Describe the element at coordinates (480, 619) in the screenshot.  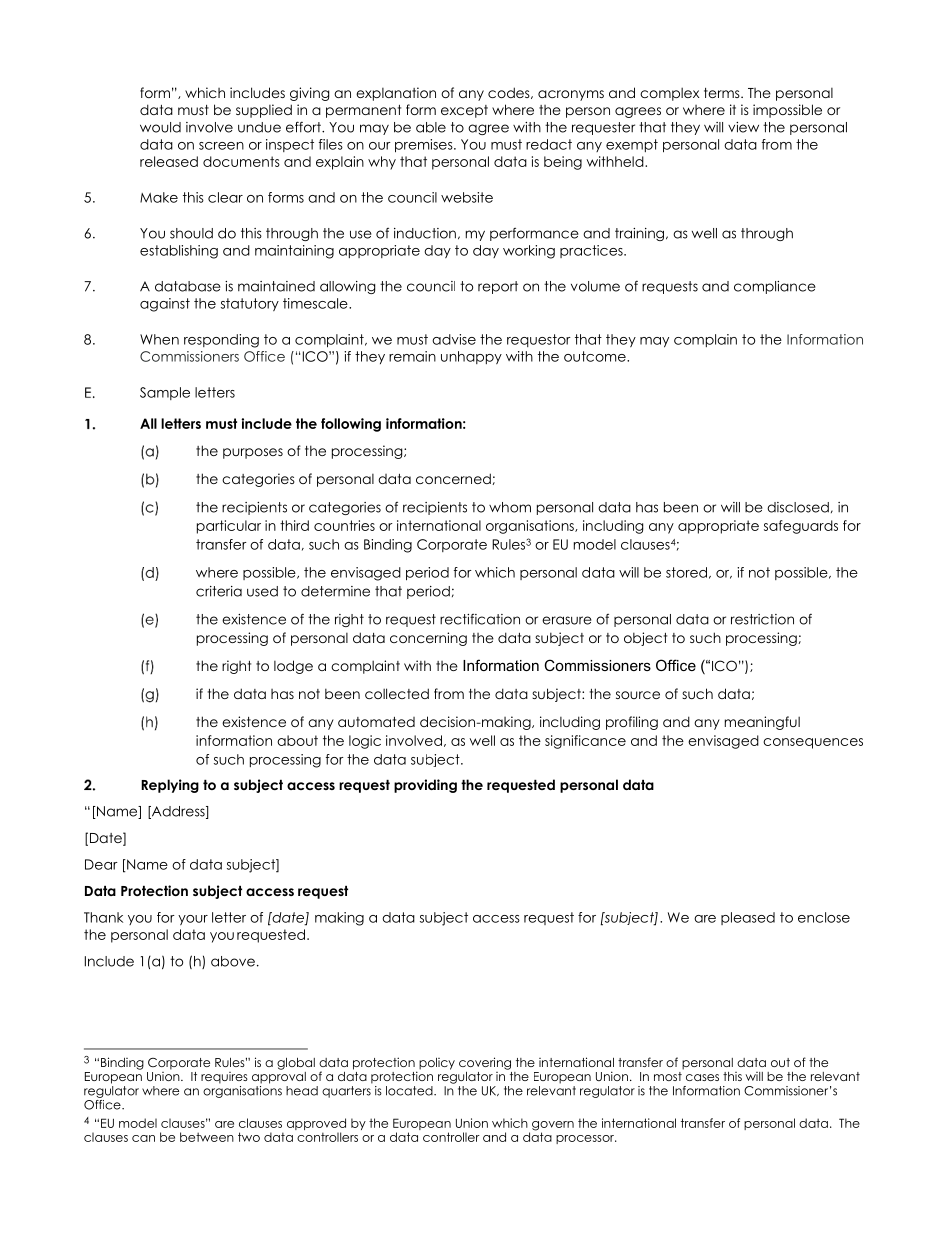
I see `rectification` at that location.
